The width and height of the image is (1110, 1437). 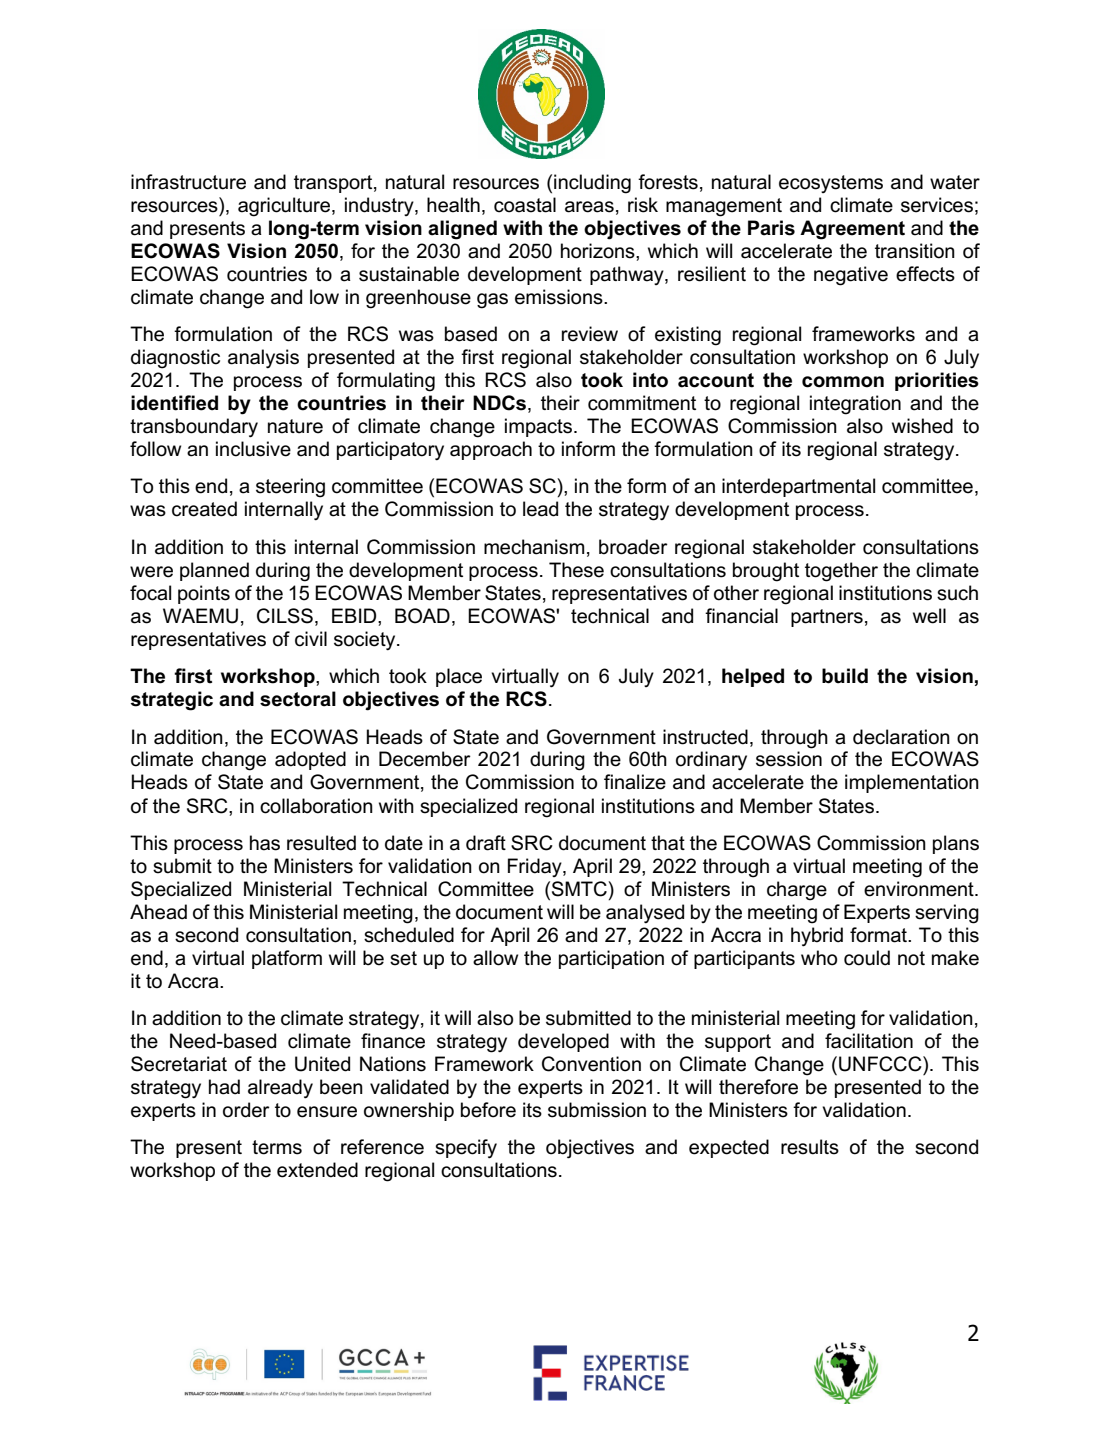 What do you see at coordinates (525, 205) in the image?
I see `coastal` at bounding box center [525, 205].
